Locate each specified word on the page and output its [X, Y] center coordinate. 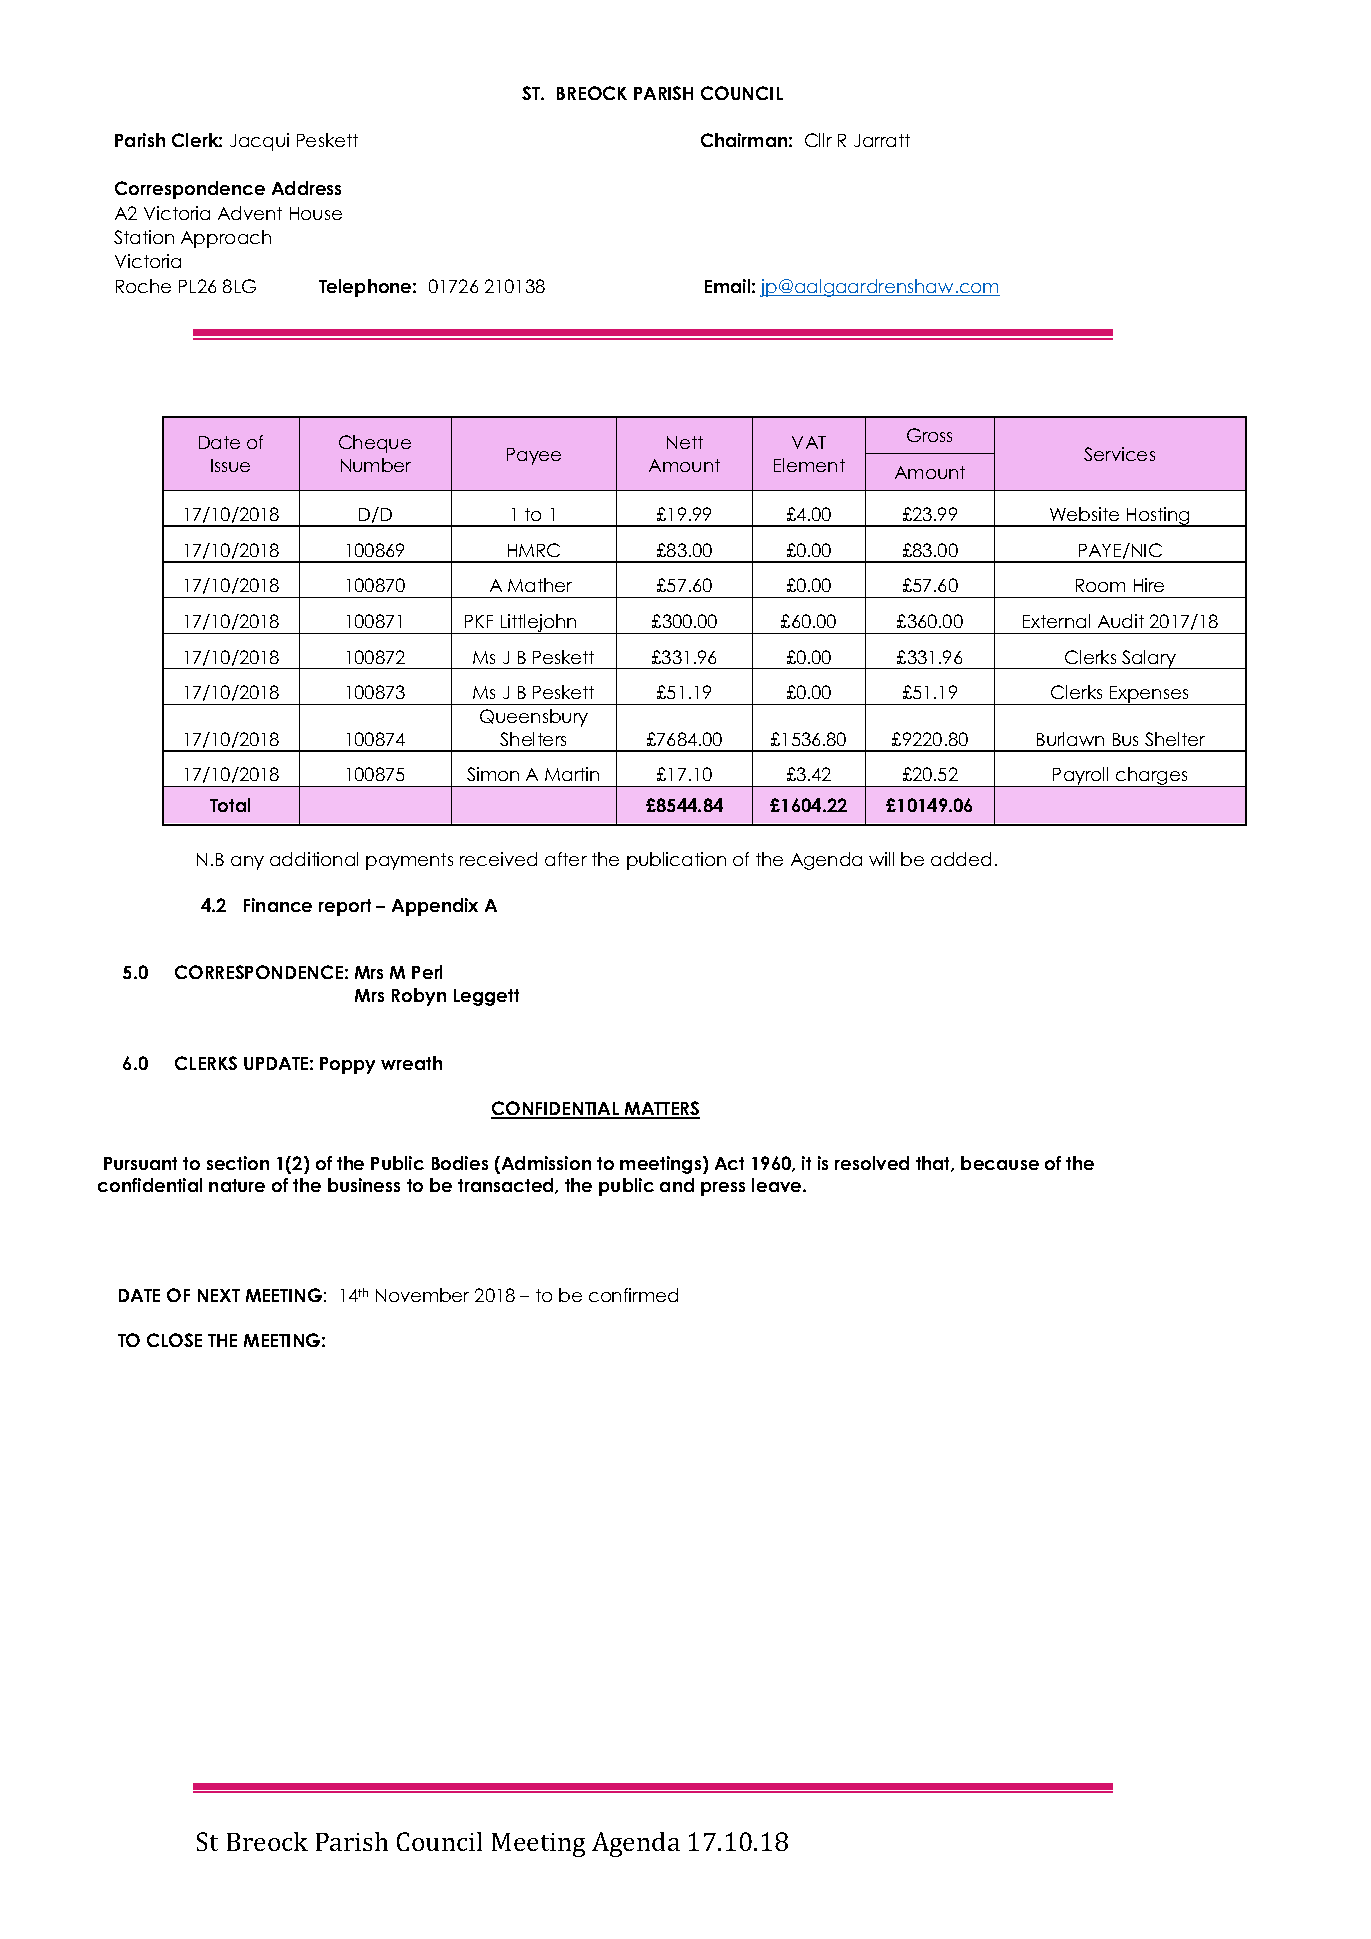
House [316, 213]
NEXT [219, 1295]
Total [230, 805]
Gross [929, 435]
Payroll [1081, 777]
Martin [572, 774]
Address [306, 188]
